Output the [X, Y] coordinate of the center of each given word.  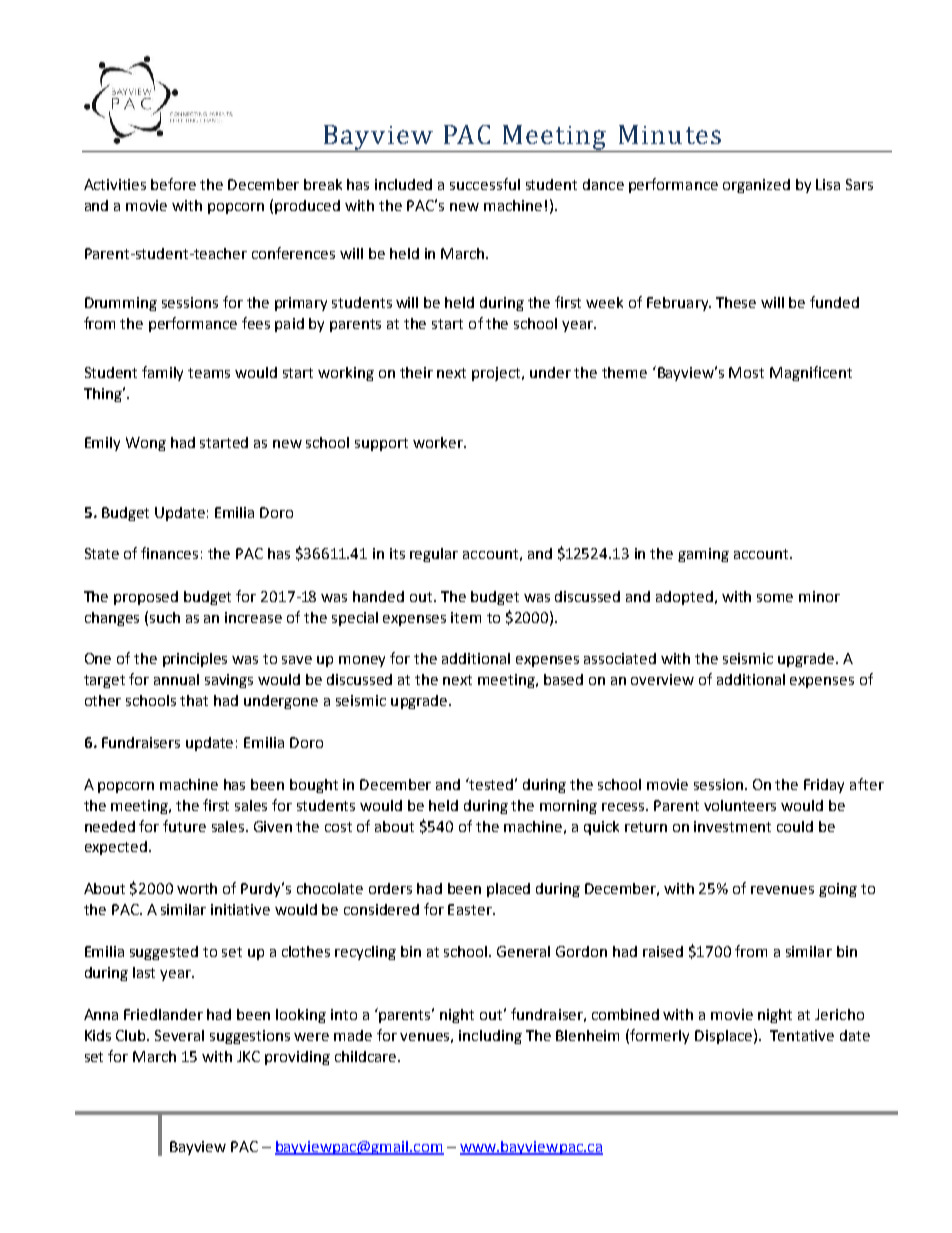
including [490, 1037]
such [165, 617]
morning [568, 807]
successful [485, 184]
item [466, 617]
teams [209, 373]
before [173, 184]
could [795, 826]
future [184, 826]
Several [179, 1035]
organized [756, 186]
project [498, 374]
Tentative [802, 1035]
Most [746, 372]
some [775, 598]
